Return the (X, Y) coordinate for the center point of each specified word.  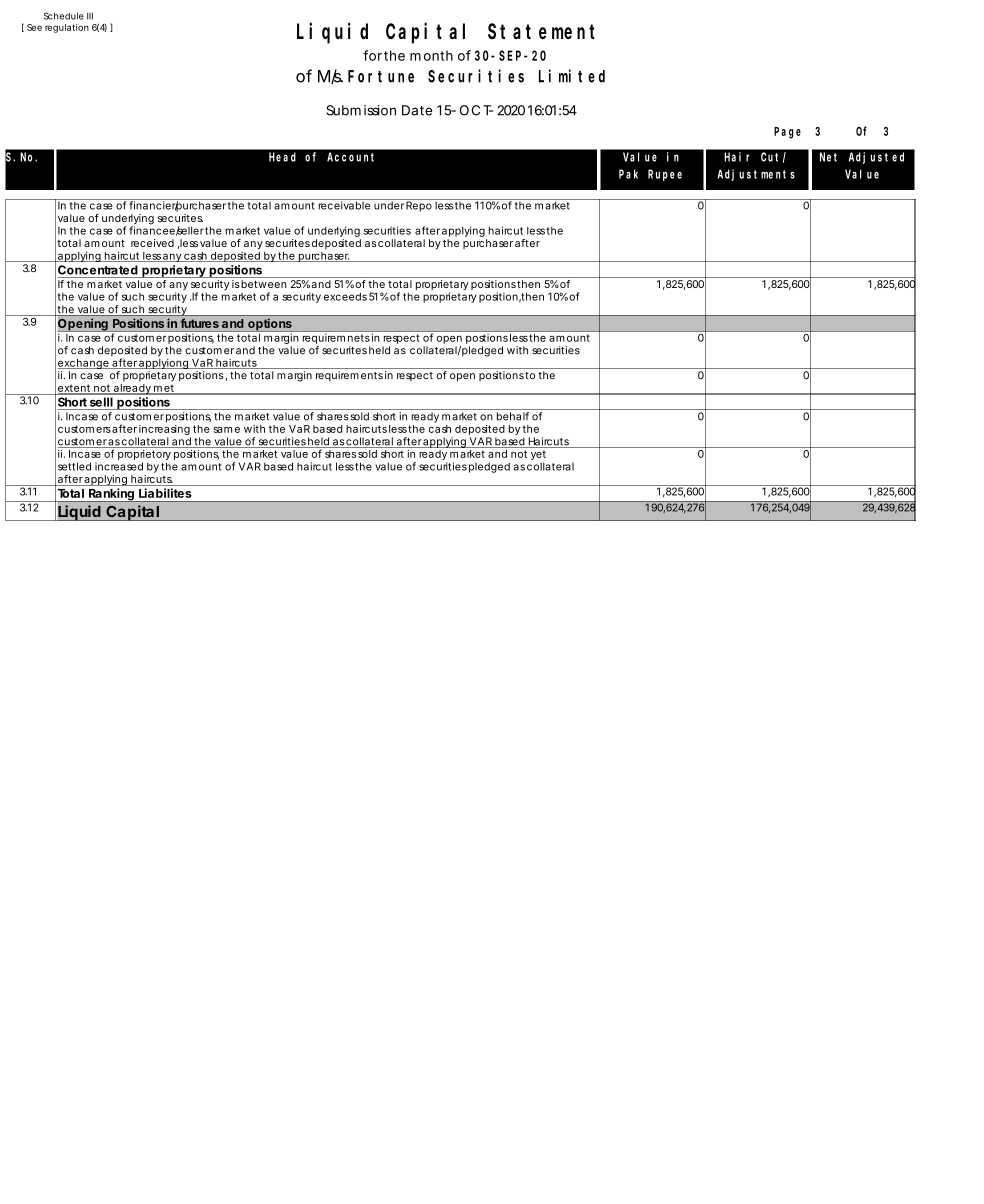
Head (282, 157)
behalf (513, 416)
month (431, 55)
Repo (419, 205)
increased (119, 466)
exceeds (345, 296)
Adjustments (756, 175)
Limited (572, 76)
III (90, 16)
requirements (349, 376)
